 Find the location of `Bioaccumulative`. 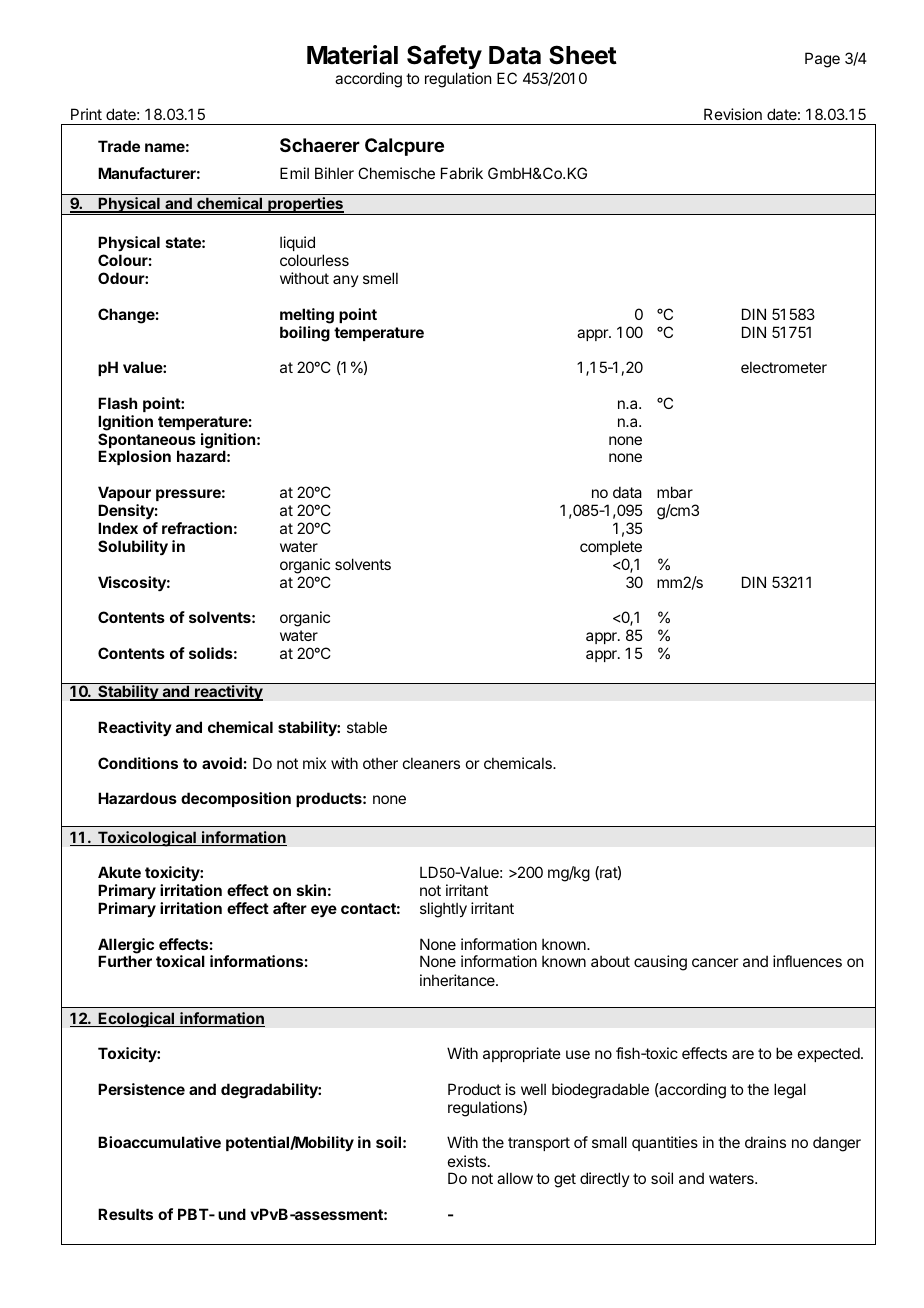

Bioaccumulative is located at coordinates (159, 1142).
